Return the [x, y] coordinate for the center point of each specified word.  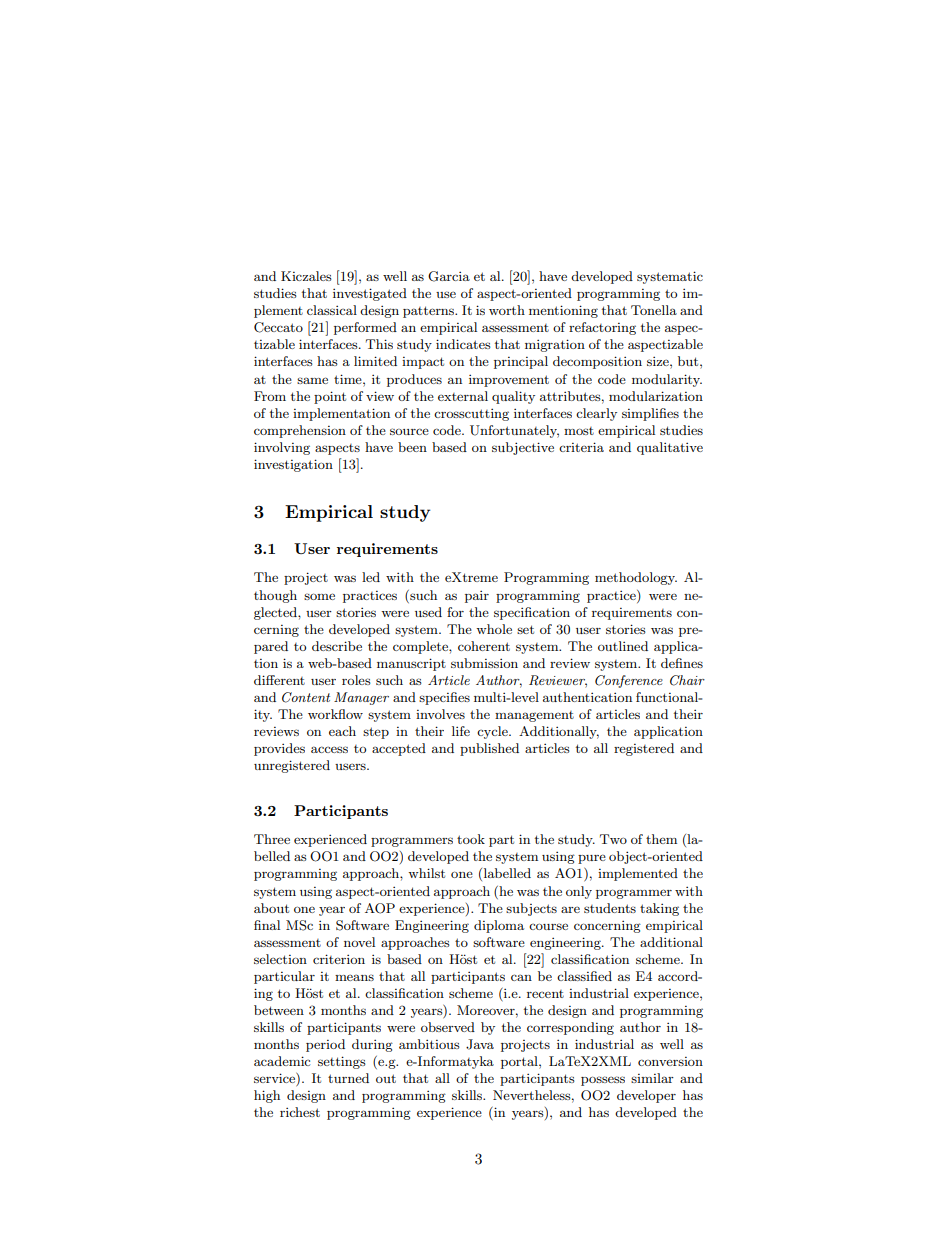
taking [659, 909]
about [271, 908]
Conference [629, 681]
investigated [370, 294]
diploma [499, 926]
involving [282, 448]
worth [507, 310]
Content [306, 697]
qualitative [670, 448]
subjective [523, 448]
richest [300, 1112]
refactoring [602, 328]
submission [484, 663]
